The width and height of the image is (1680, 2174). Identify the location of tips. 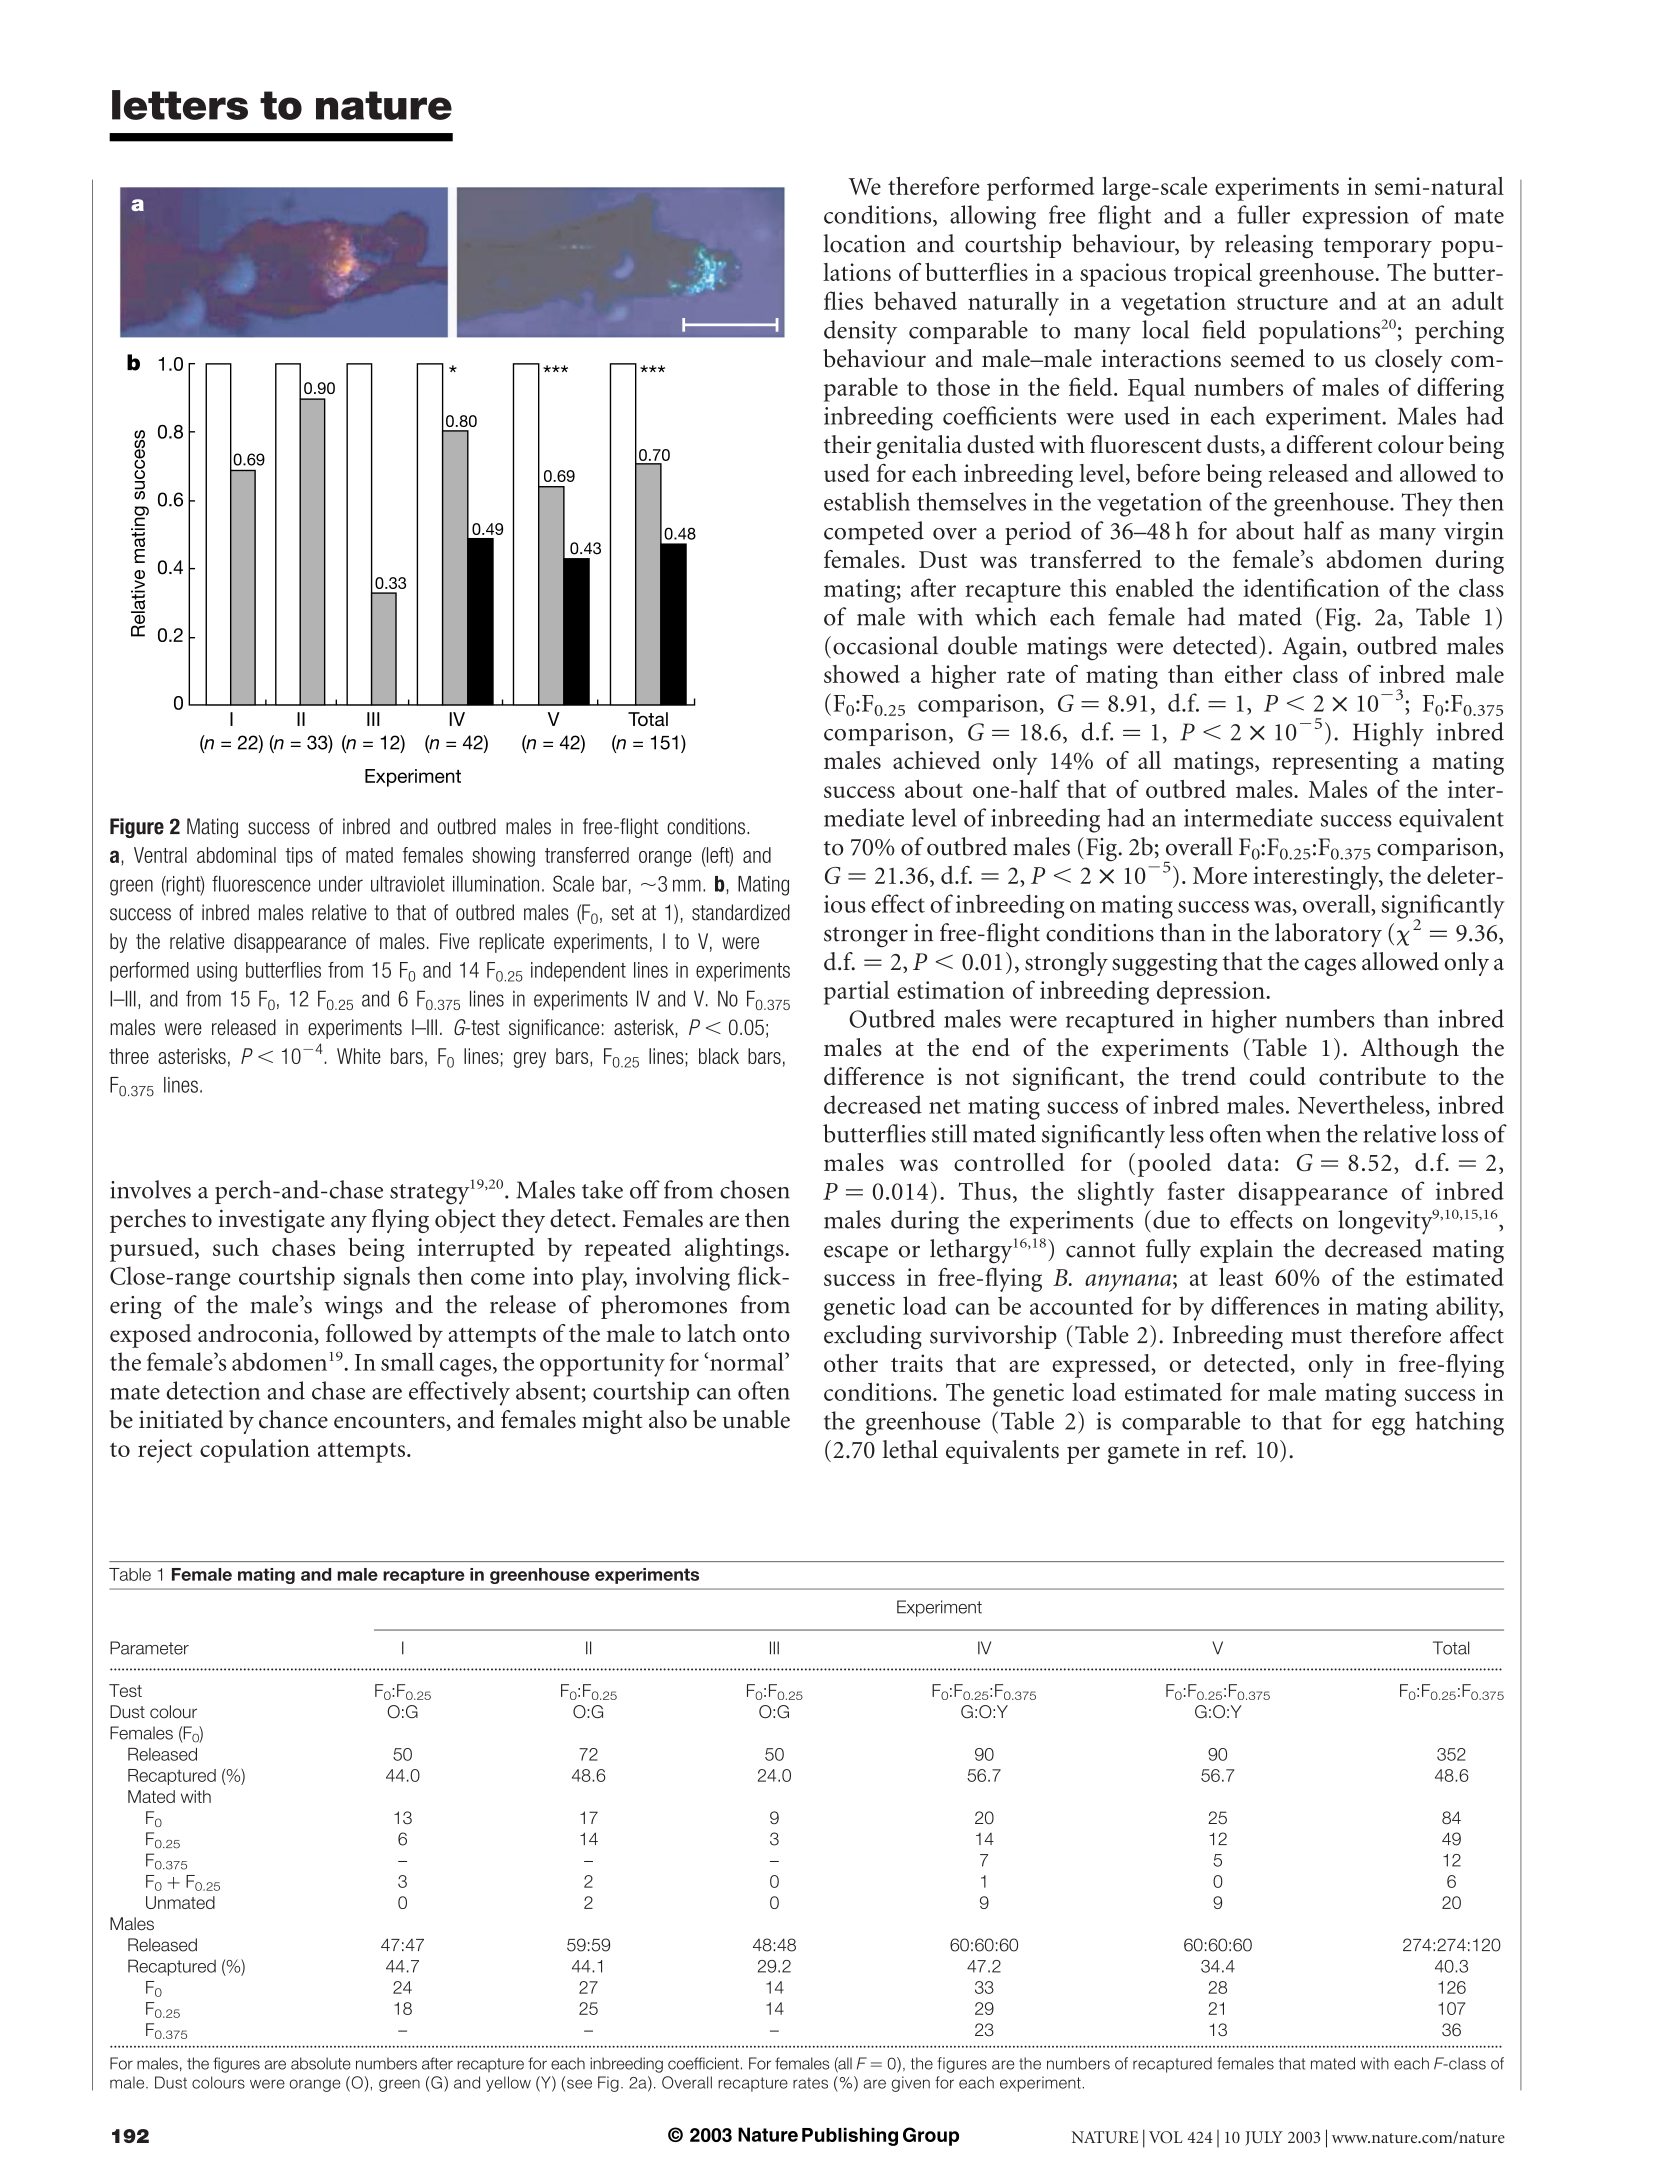
(299, 857).
